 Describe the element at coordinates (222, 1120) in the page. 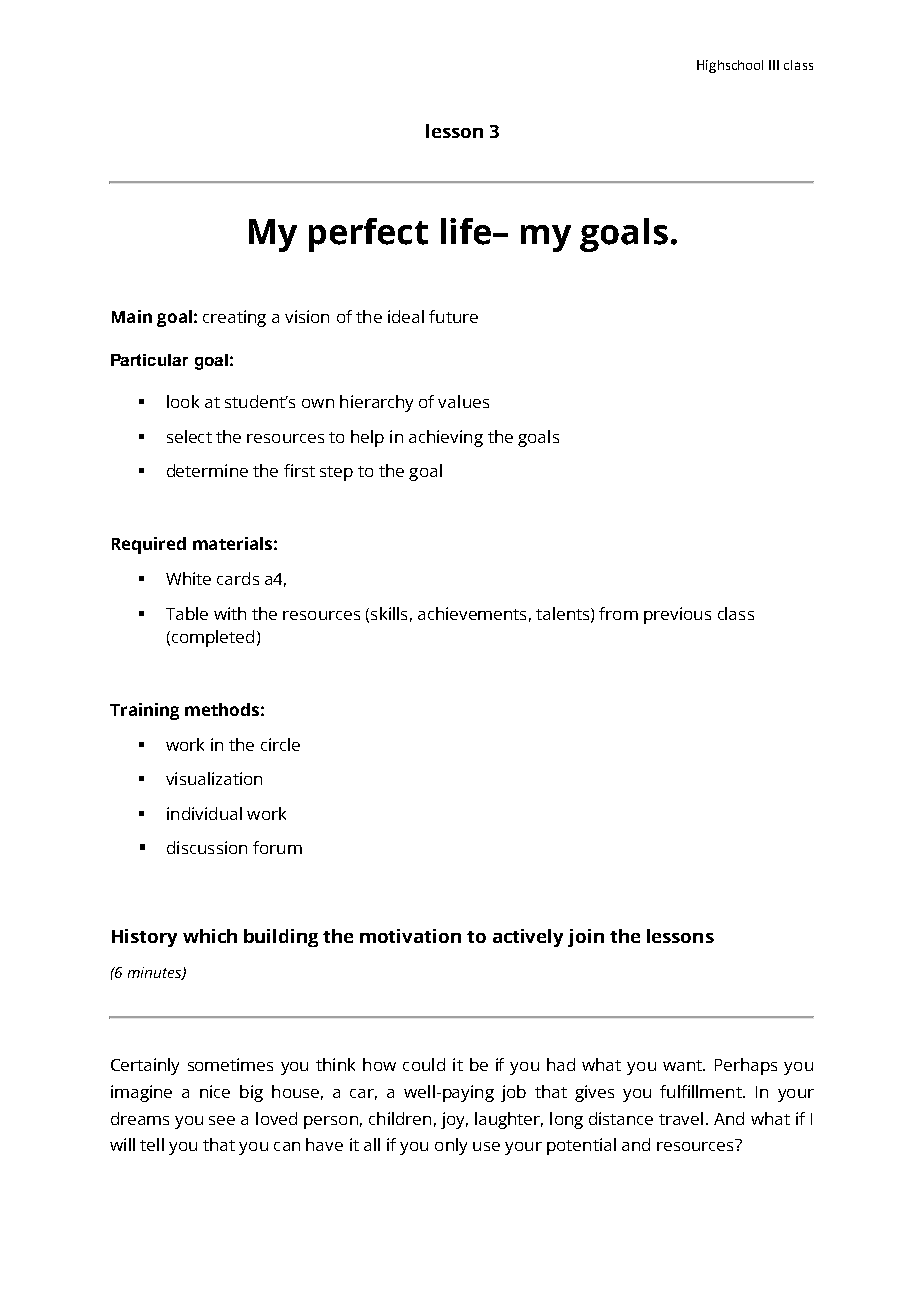

I see `see` at that location.
